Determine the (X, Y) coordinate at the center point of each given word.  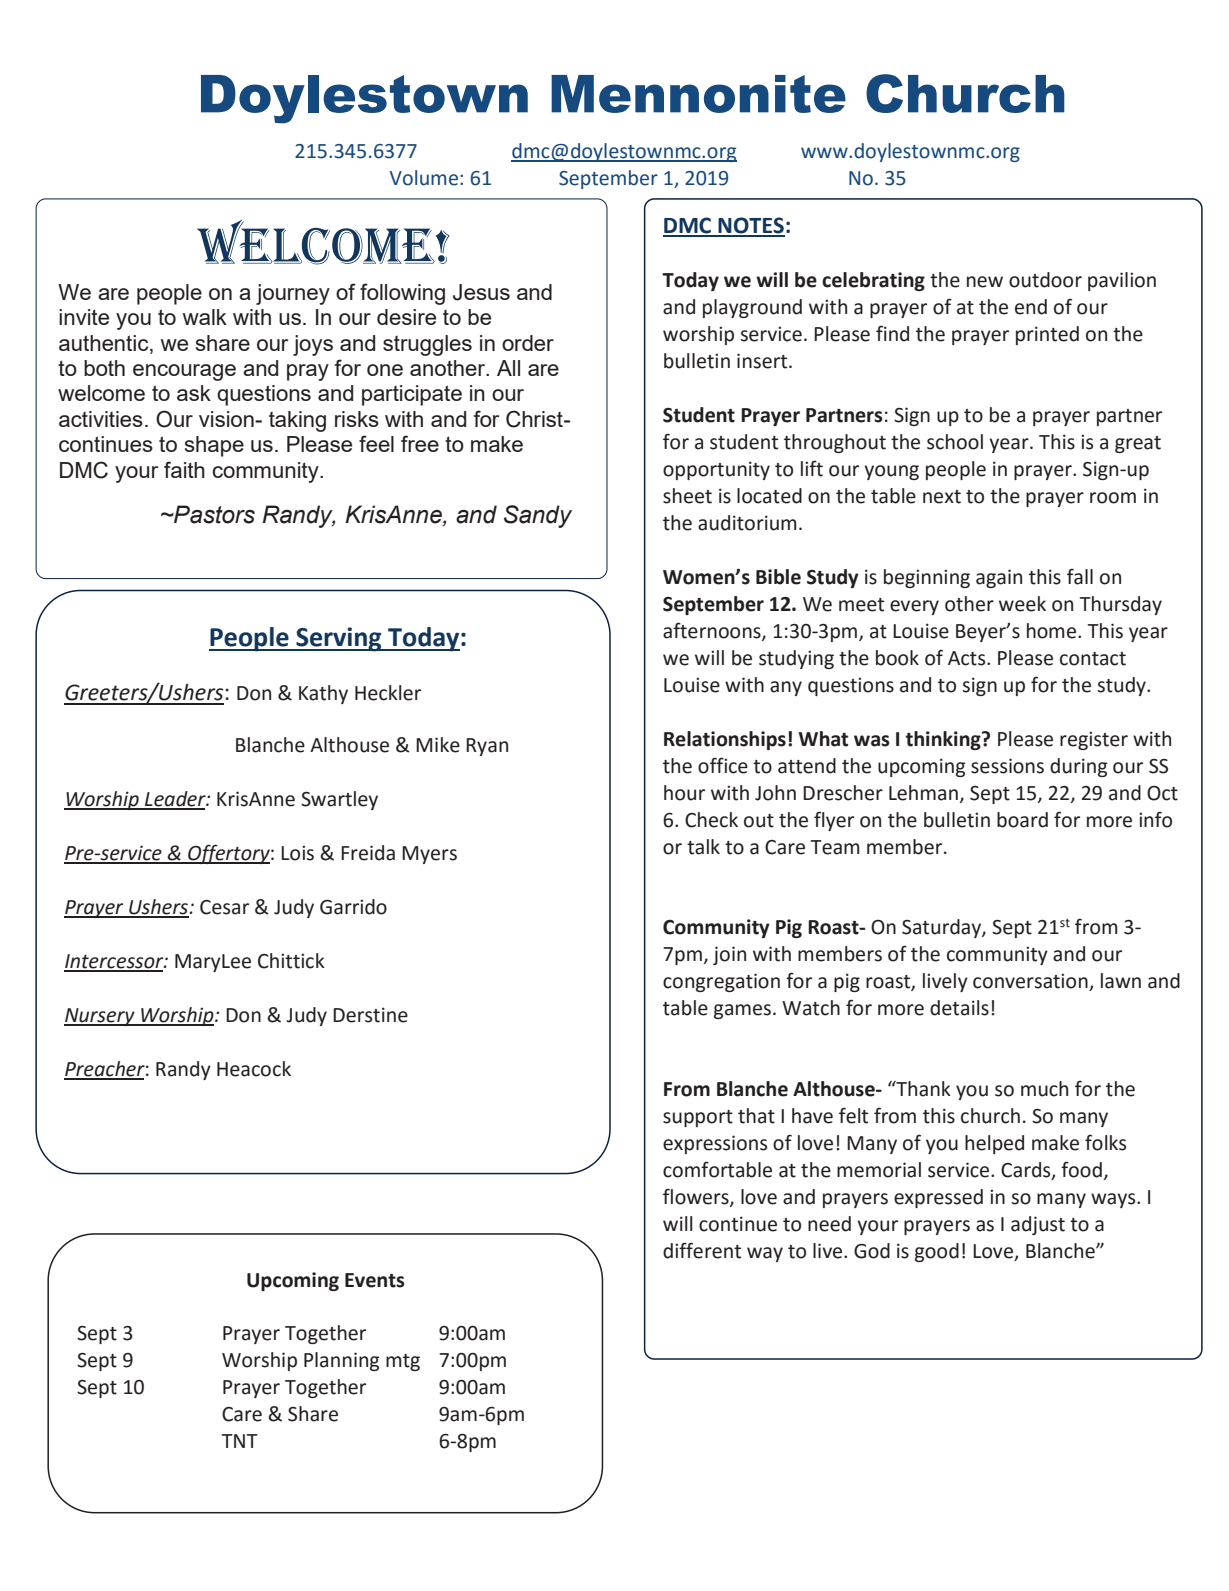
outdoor (1045, 280)
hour (684, 793)
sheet (687, 496)
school (955, 442)
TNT (240, 1441)
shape (214, 446)
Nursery (100, 1017)
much (1044, 1089)
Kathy (323, 694)
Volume (424, 178)
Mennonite (698, 94)
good (937, 1252)
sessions (1007, 766)
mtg (403, 1362)
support (698, 1118)
